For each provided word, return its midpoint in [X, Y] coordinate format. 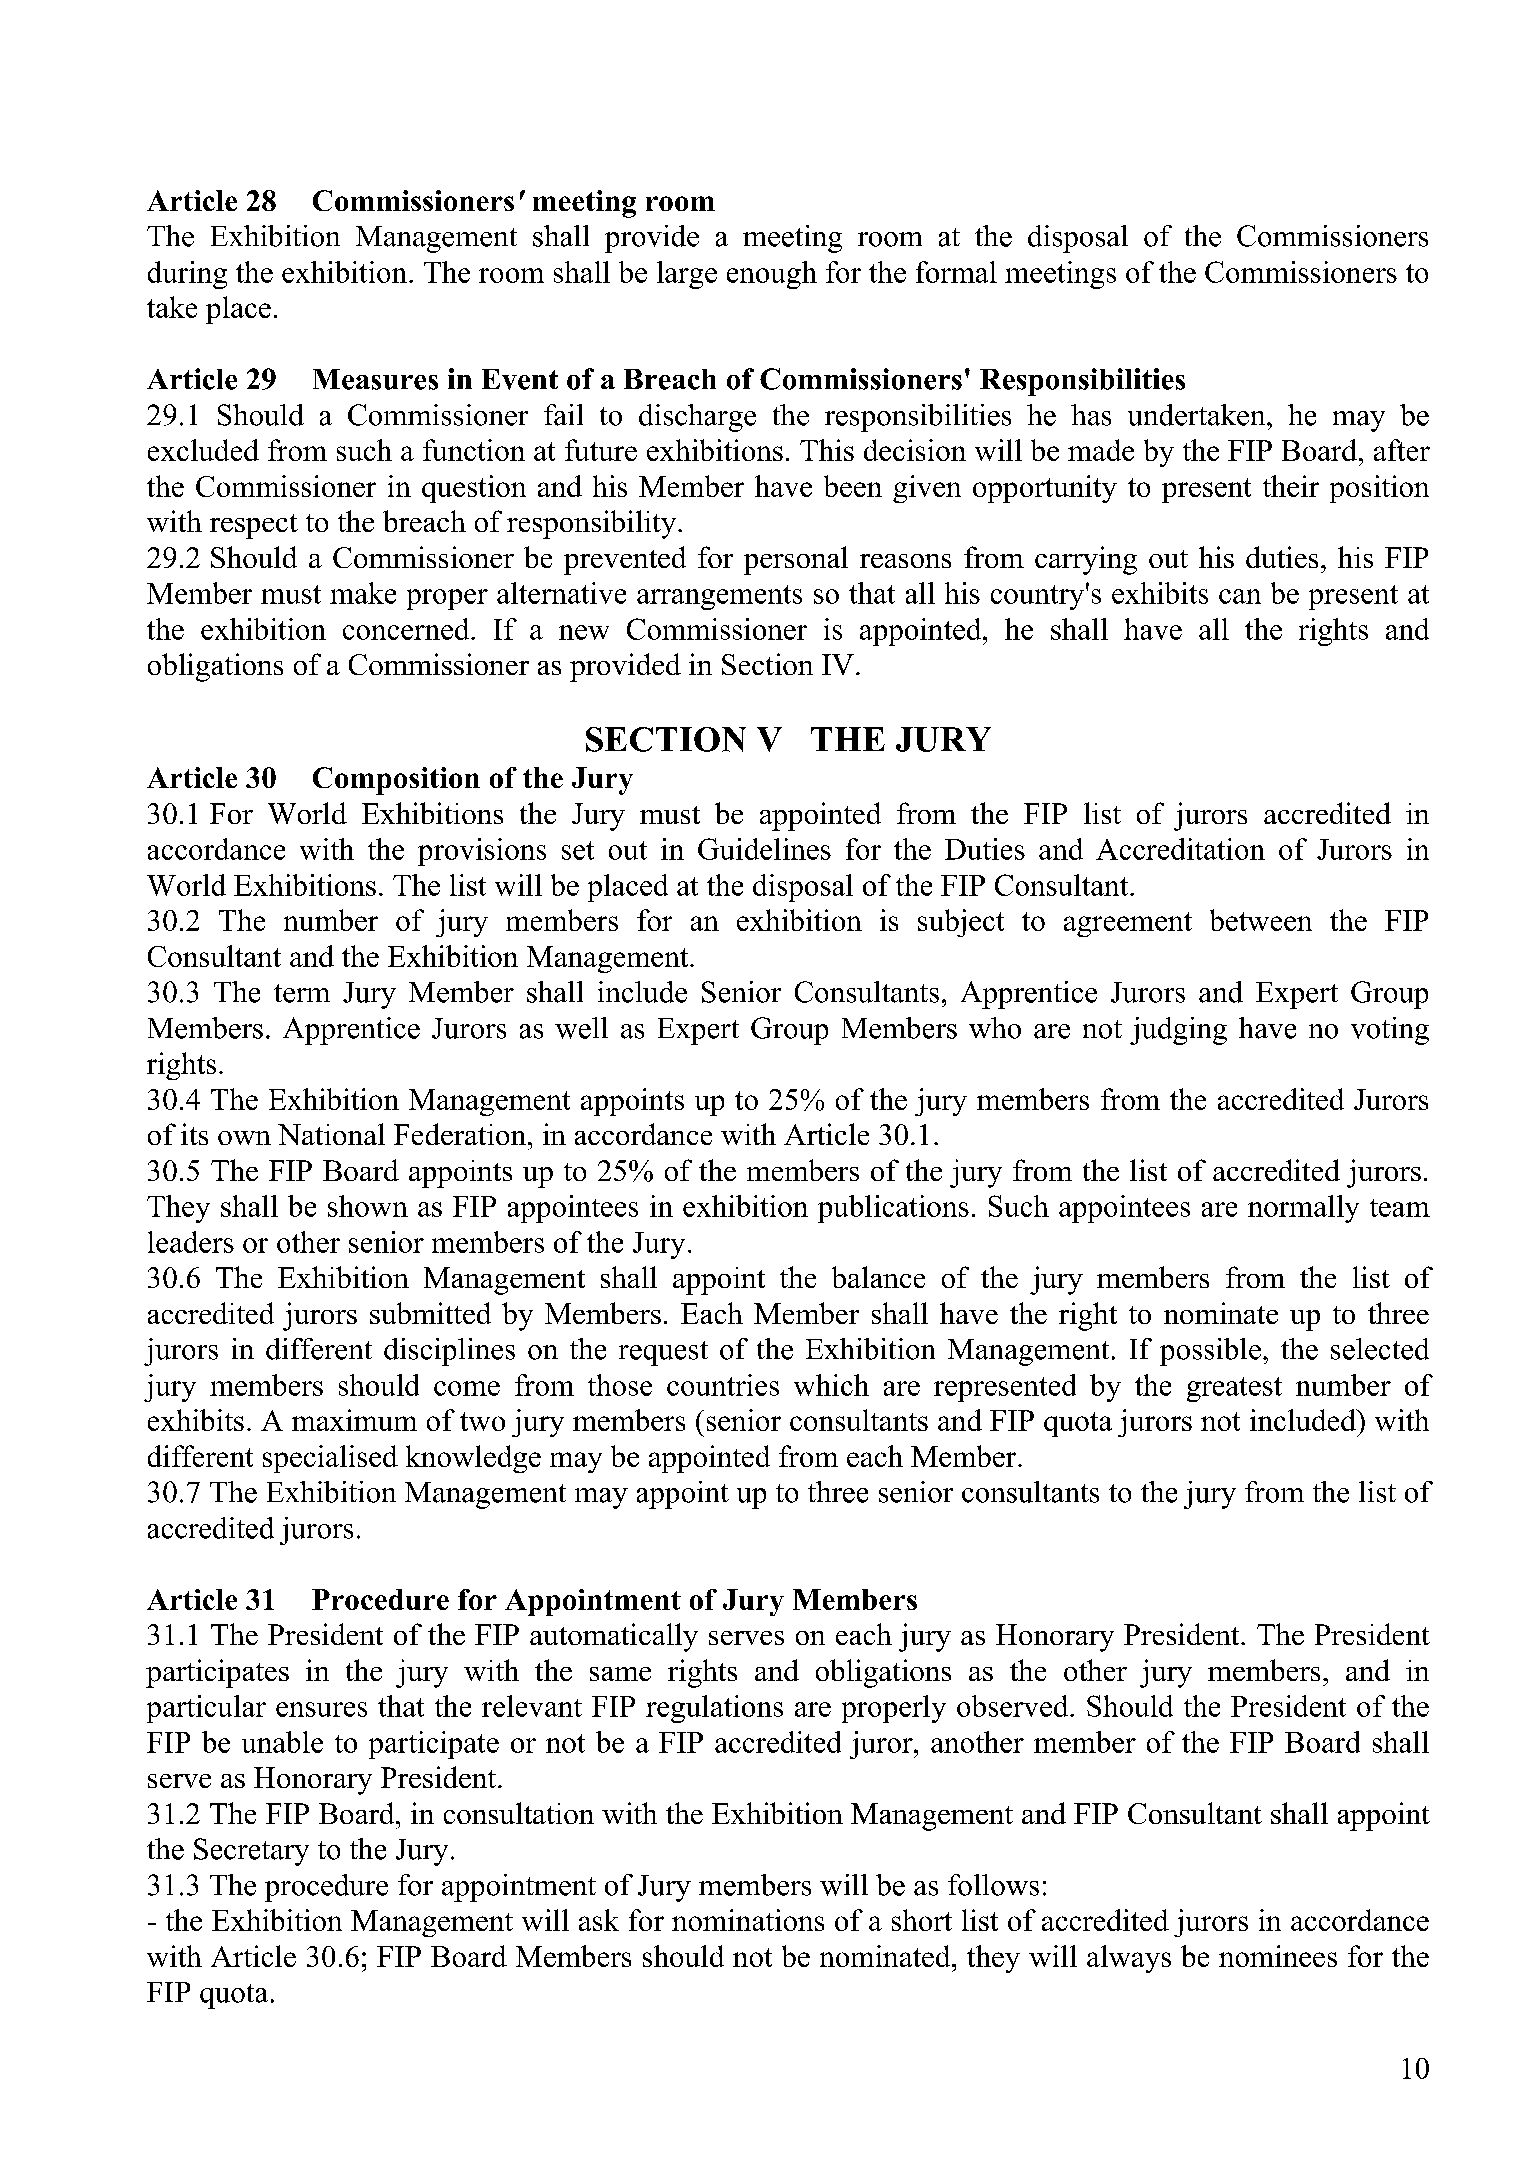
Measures [375, 379]
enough [772, 275]
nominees [1278, 1956]
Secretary [251, 1852]
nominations [748, 1920]
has [1091, 415]
